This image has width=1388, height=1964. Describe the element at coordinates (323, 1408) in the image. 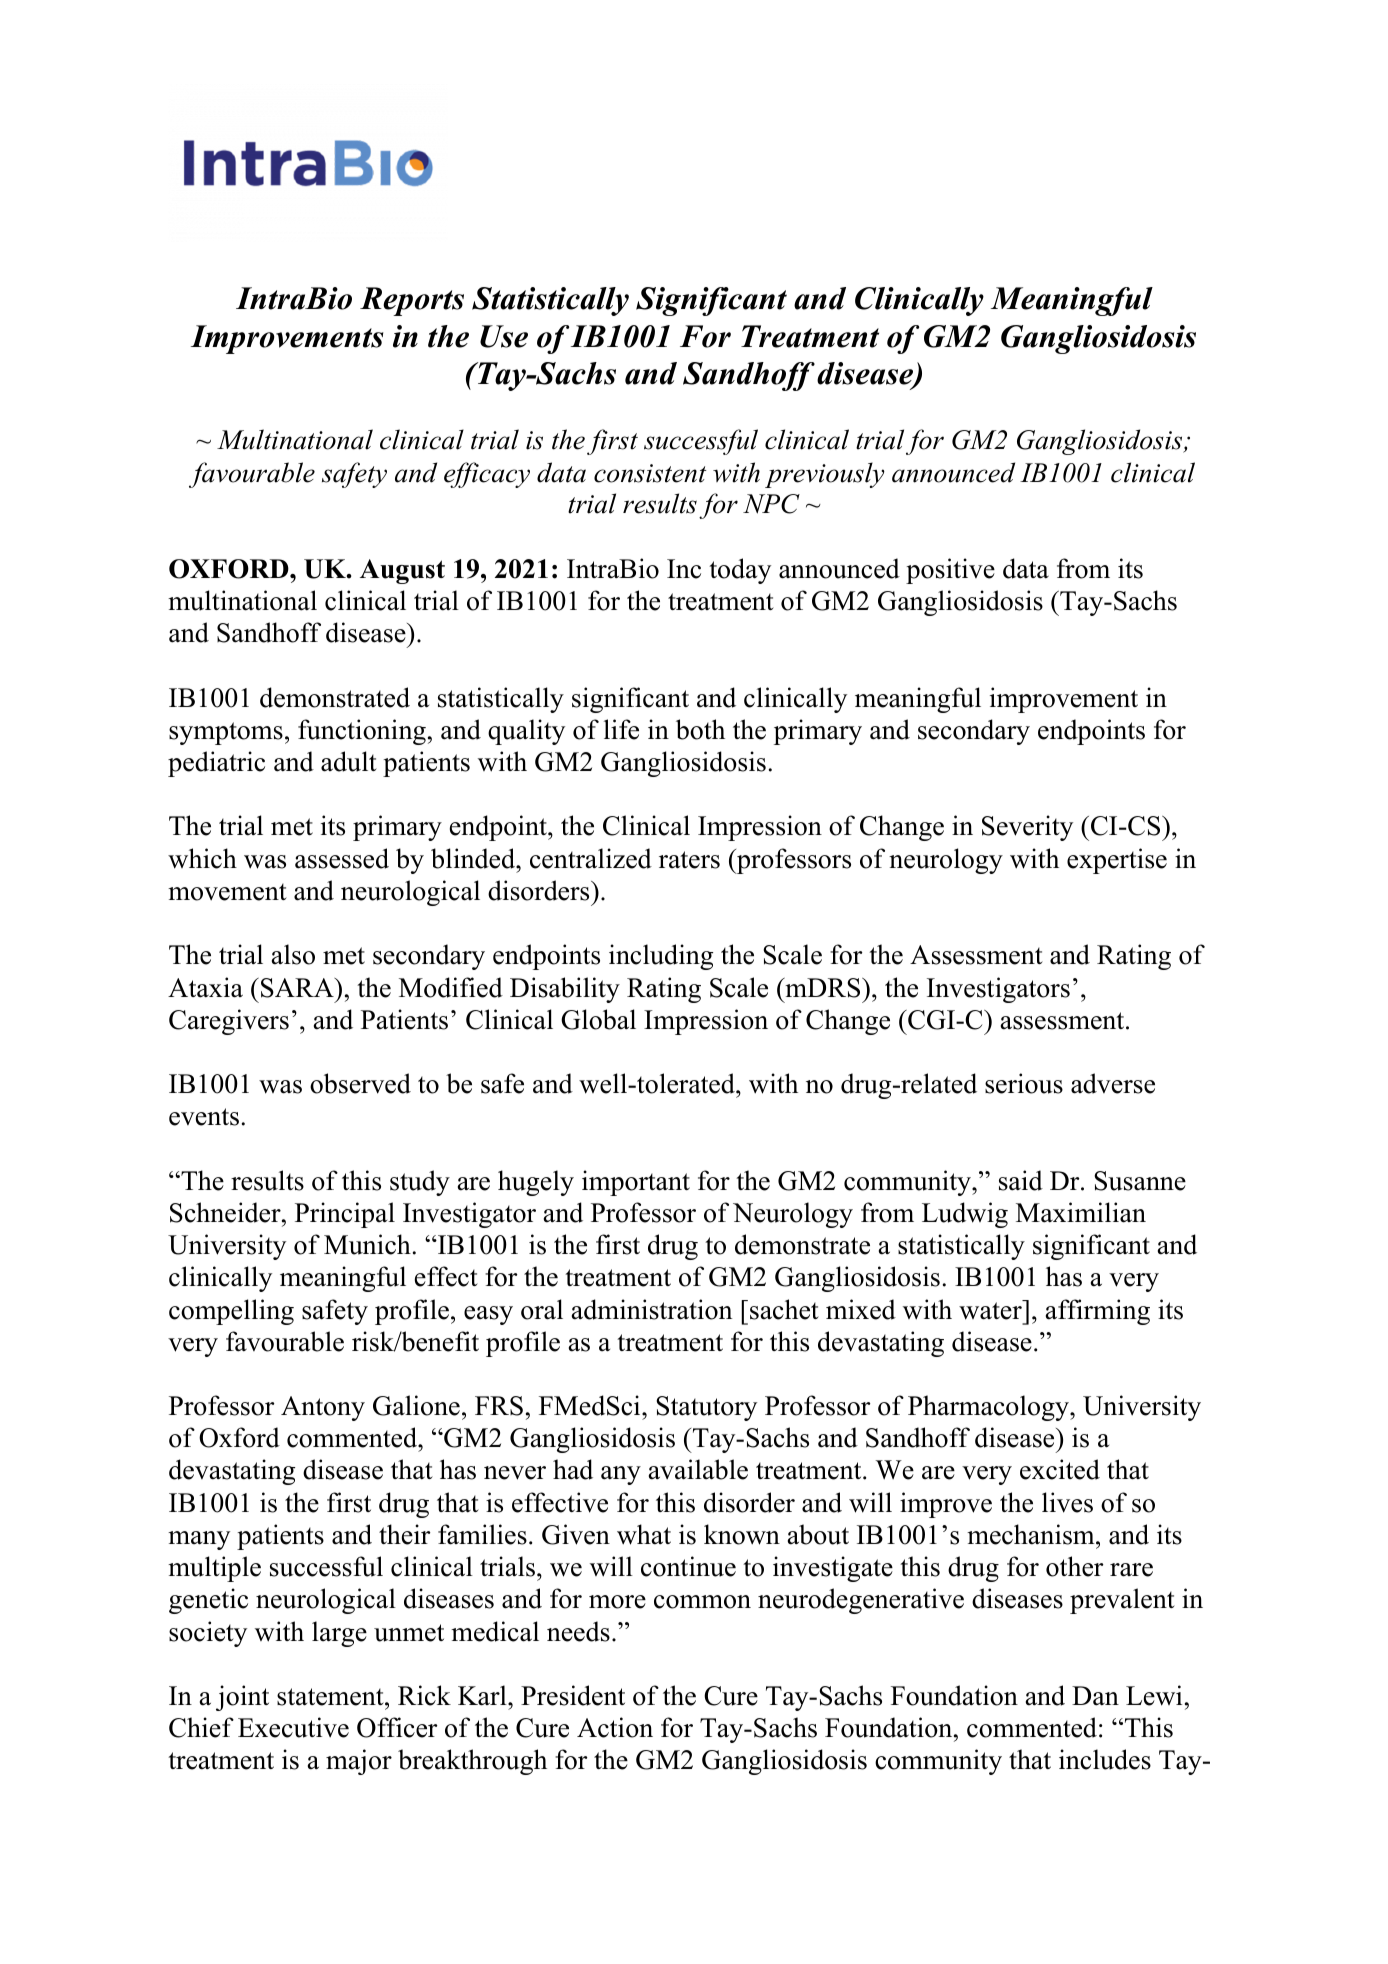

I see `Antony` at that location.
